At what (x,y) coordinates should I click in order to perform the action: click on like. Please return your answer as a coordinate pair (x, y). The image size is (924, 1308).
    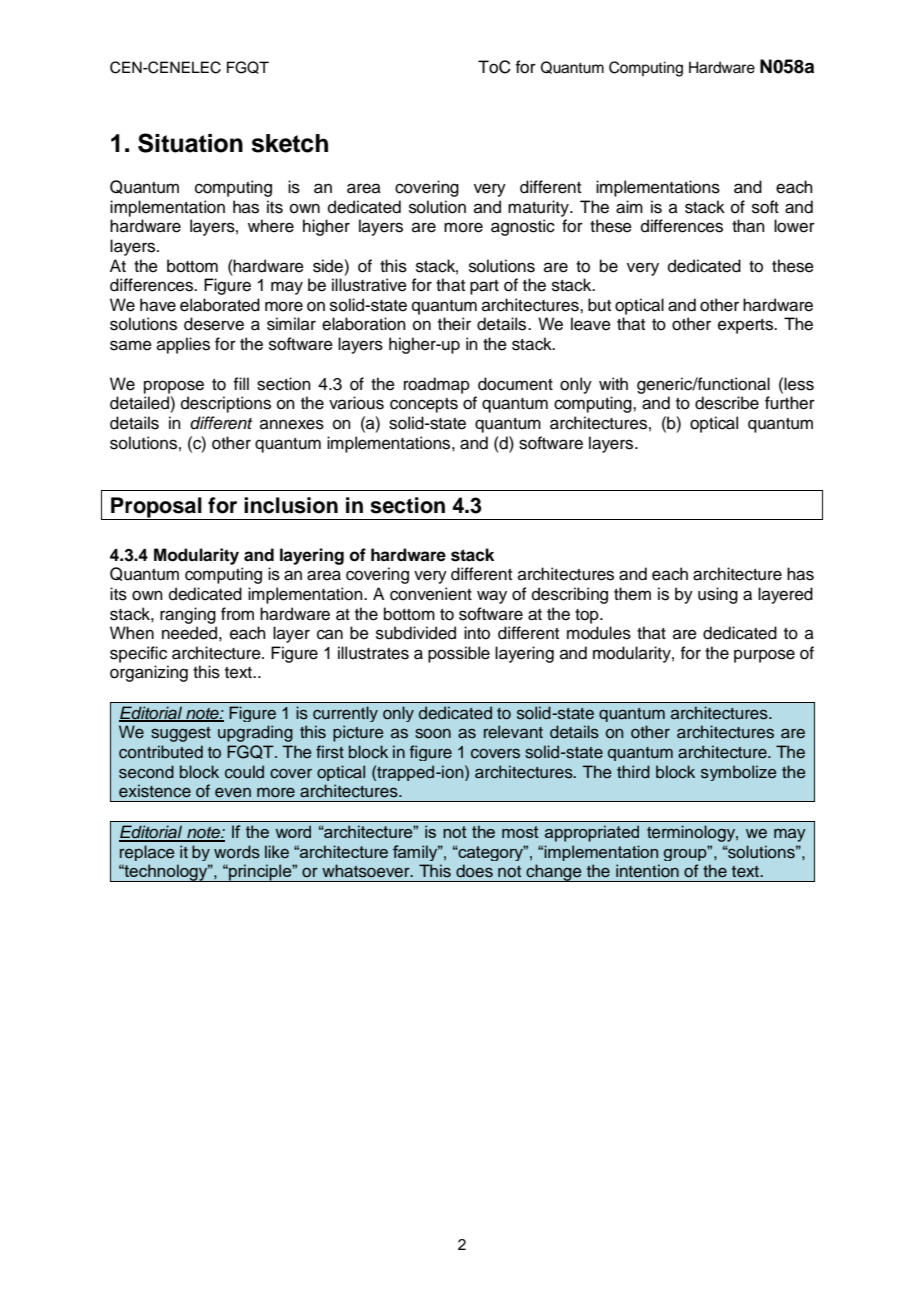
    Looking at the image, I should click on (277, 852).
